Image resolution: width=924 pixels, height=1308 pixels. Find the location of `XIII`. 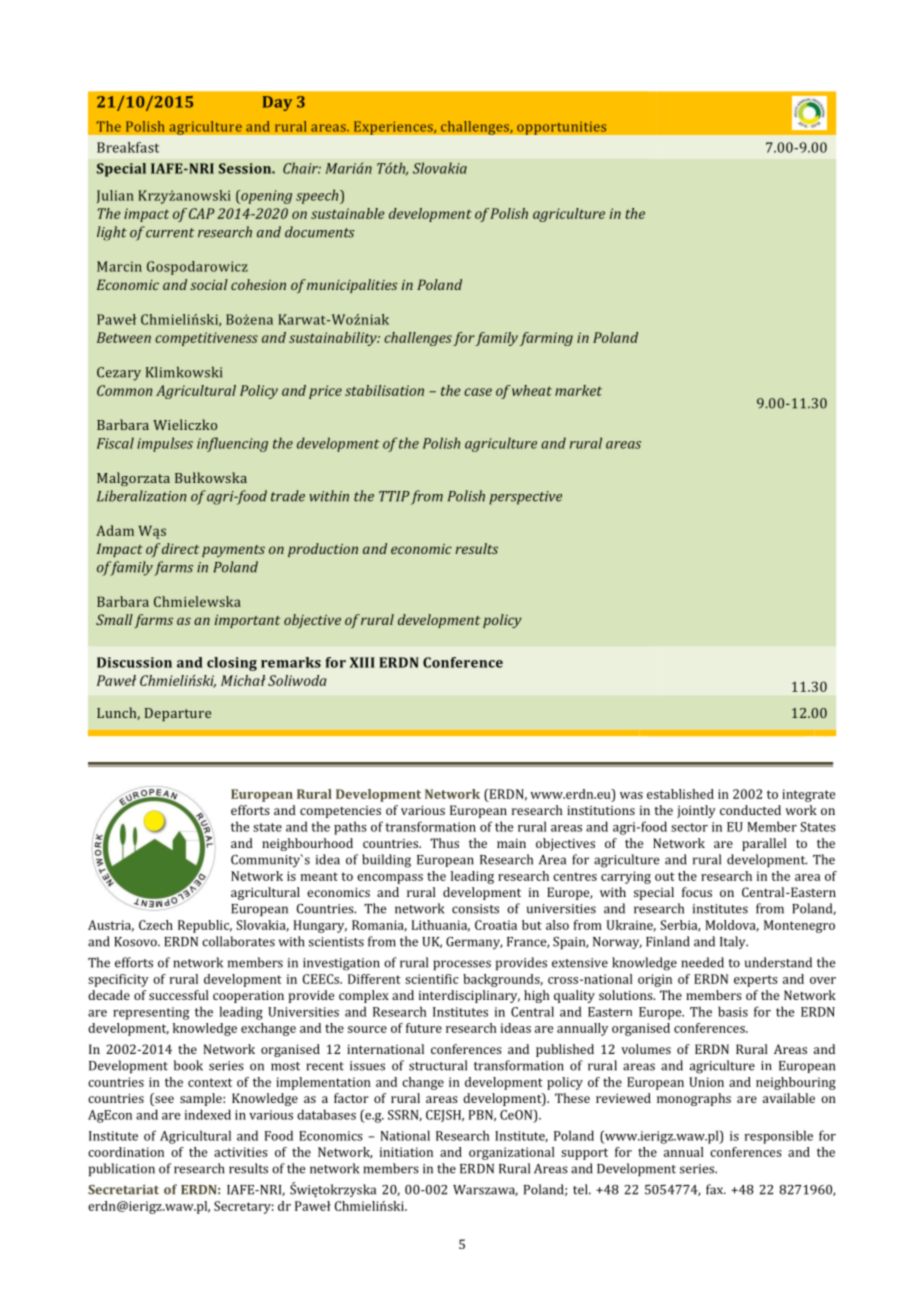

XIII is located at coordinates (362, 662).
